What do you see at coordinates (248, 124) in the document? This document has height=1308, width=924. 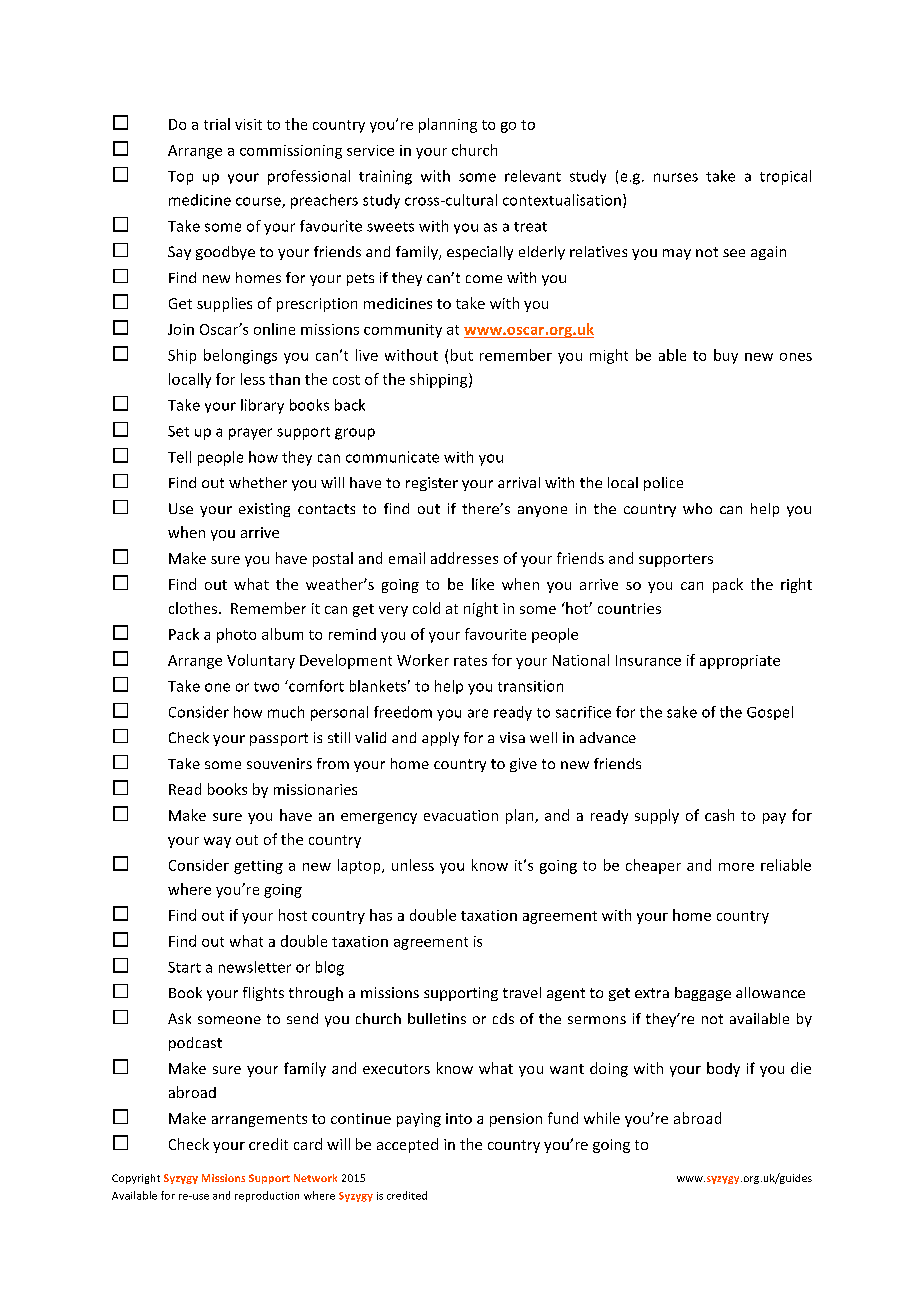 I see `visit` at bounding box center [248, 124].
